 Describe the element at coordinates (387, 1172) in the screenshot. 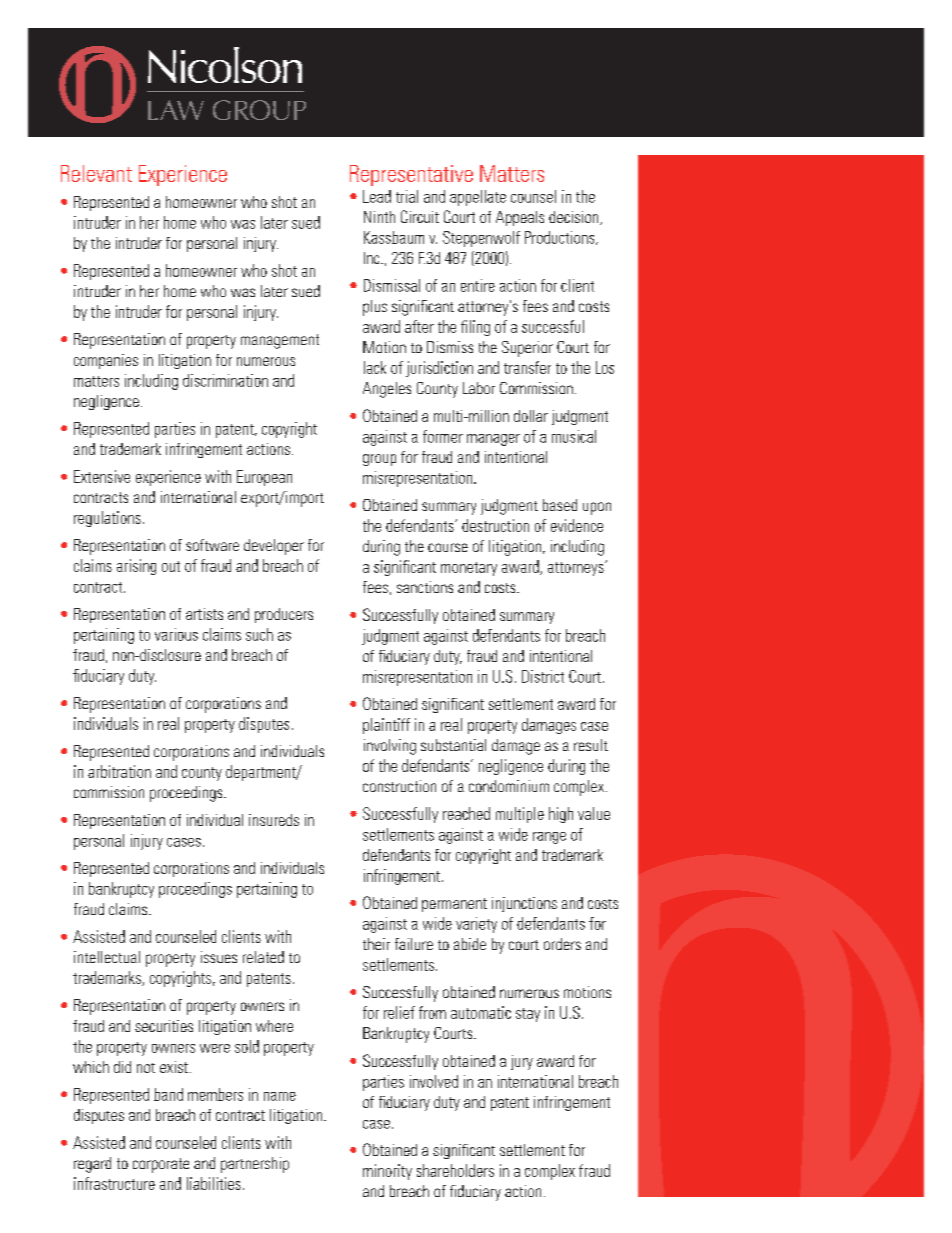

I see `minority` at that location.
